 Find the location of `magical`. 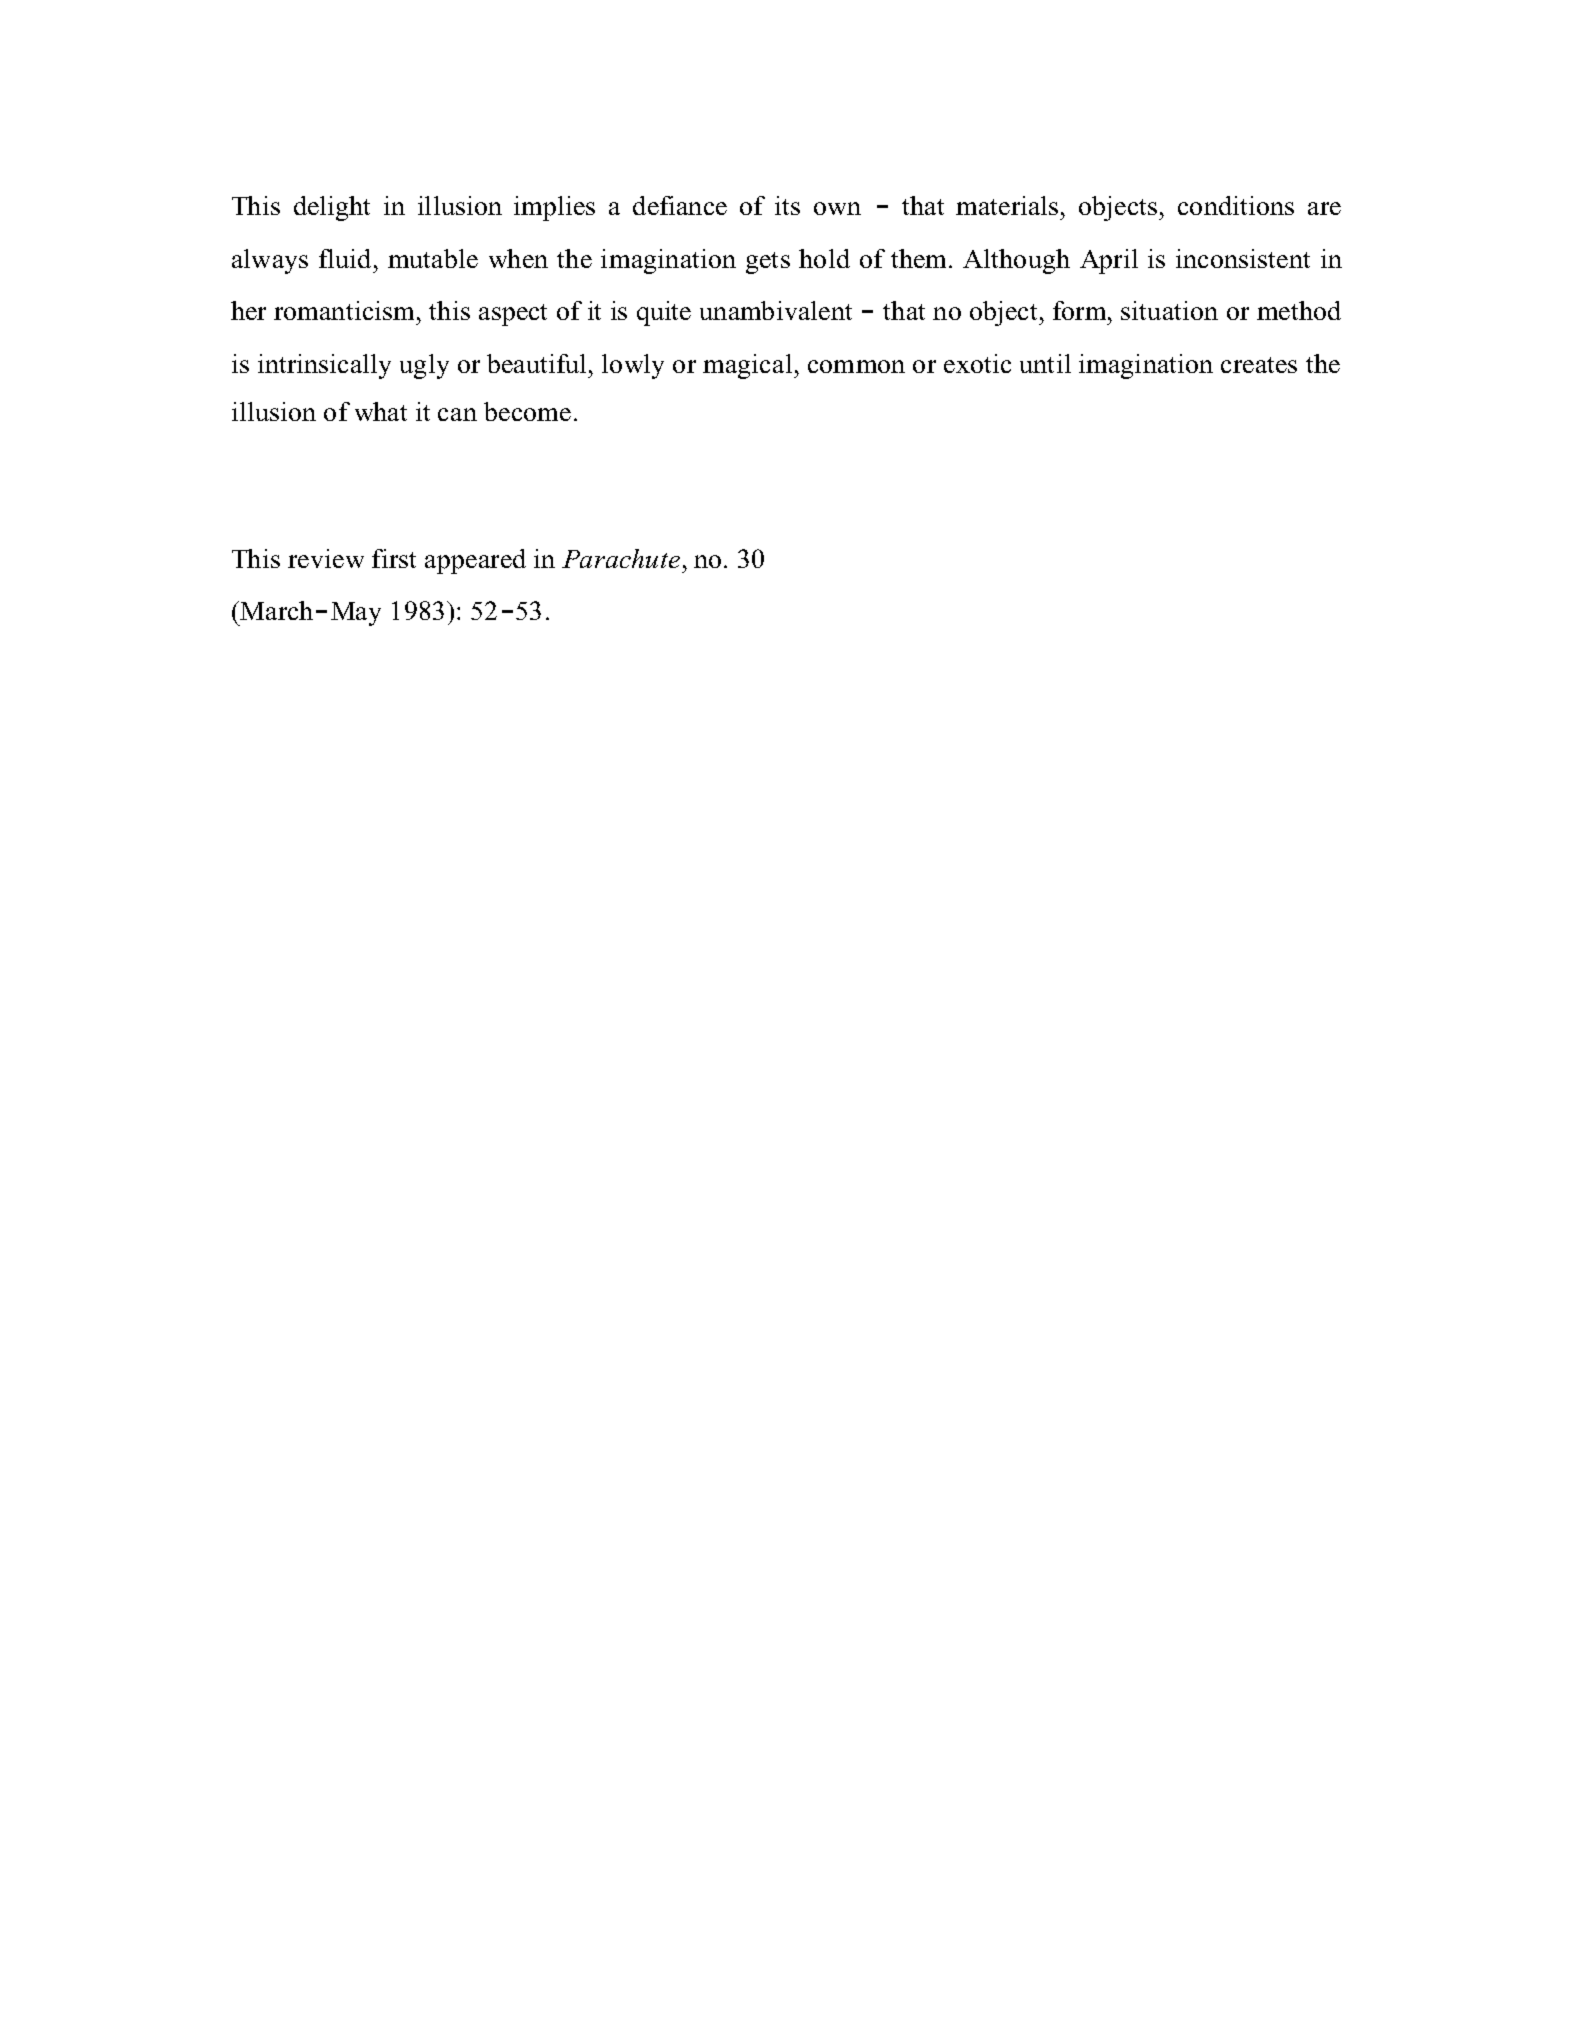

magical is located at coordinates (749, 366).
